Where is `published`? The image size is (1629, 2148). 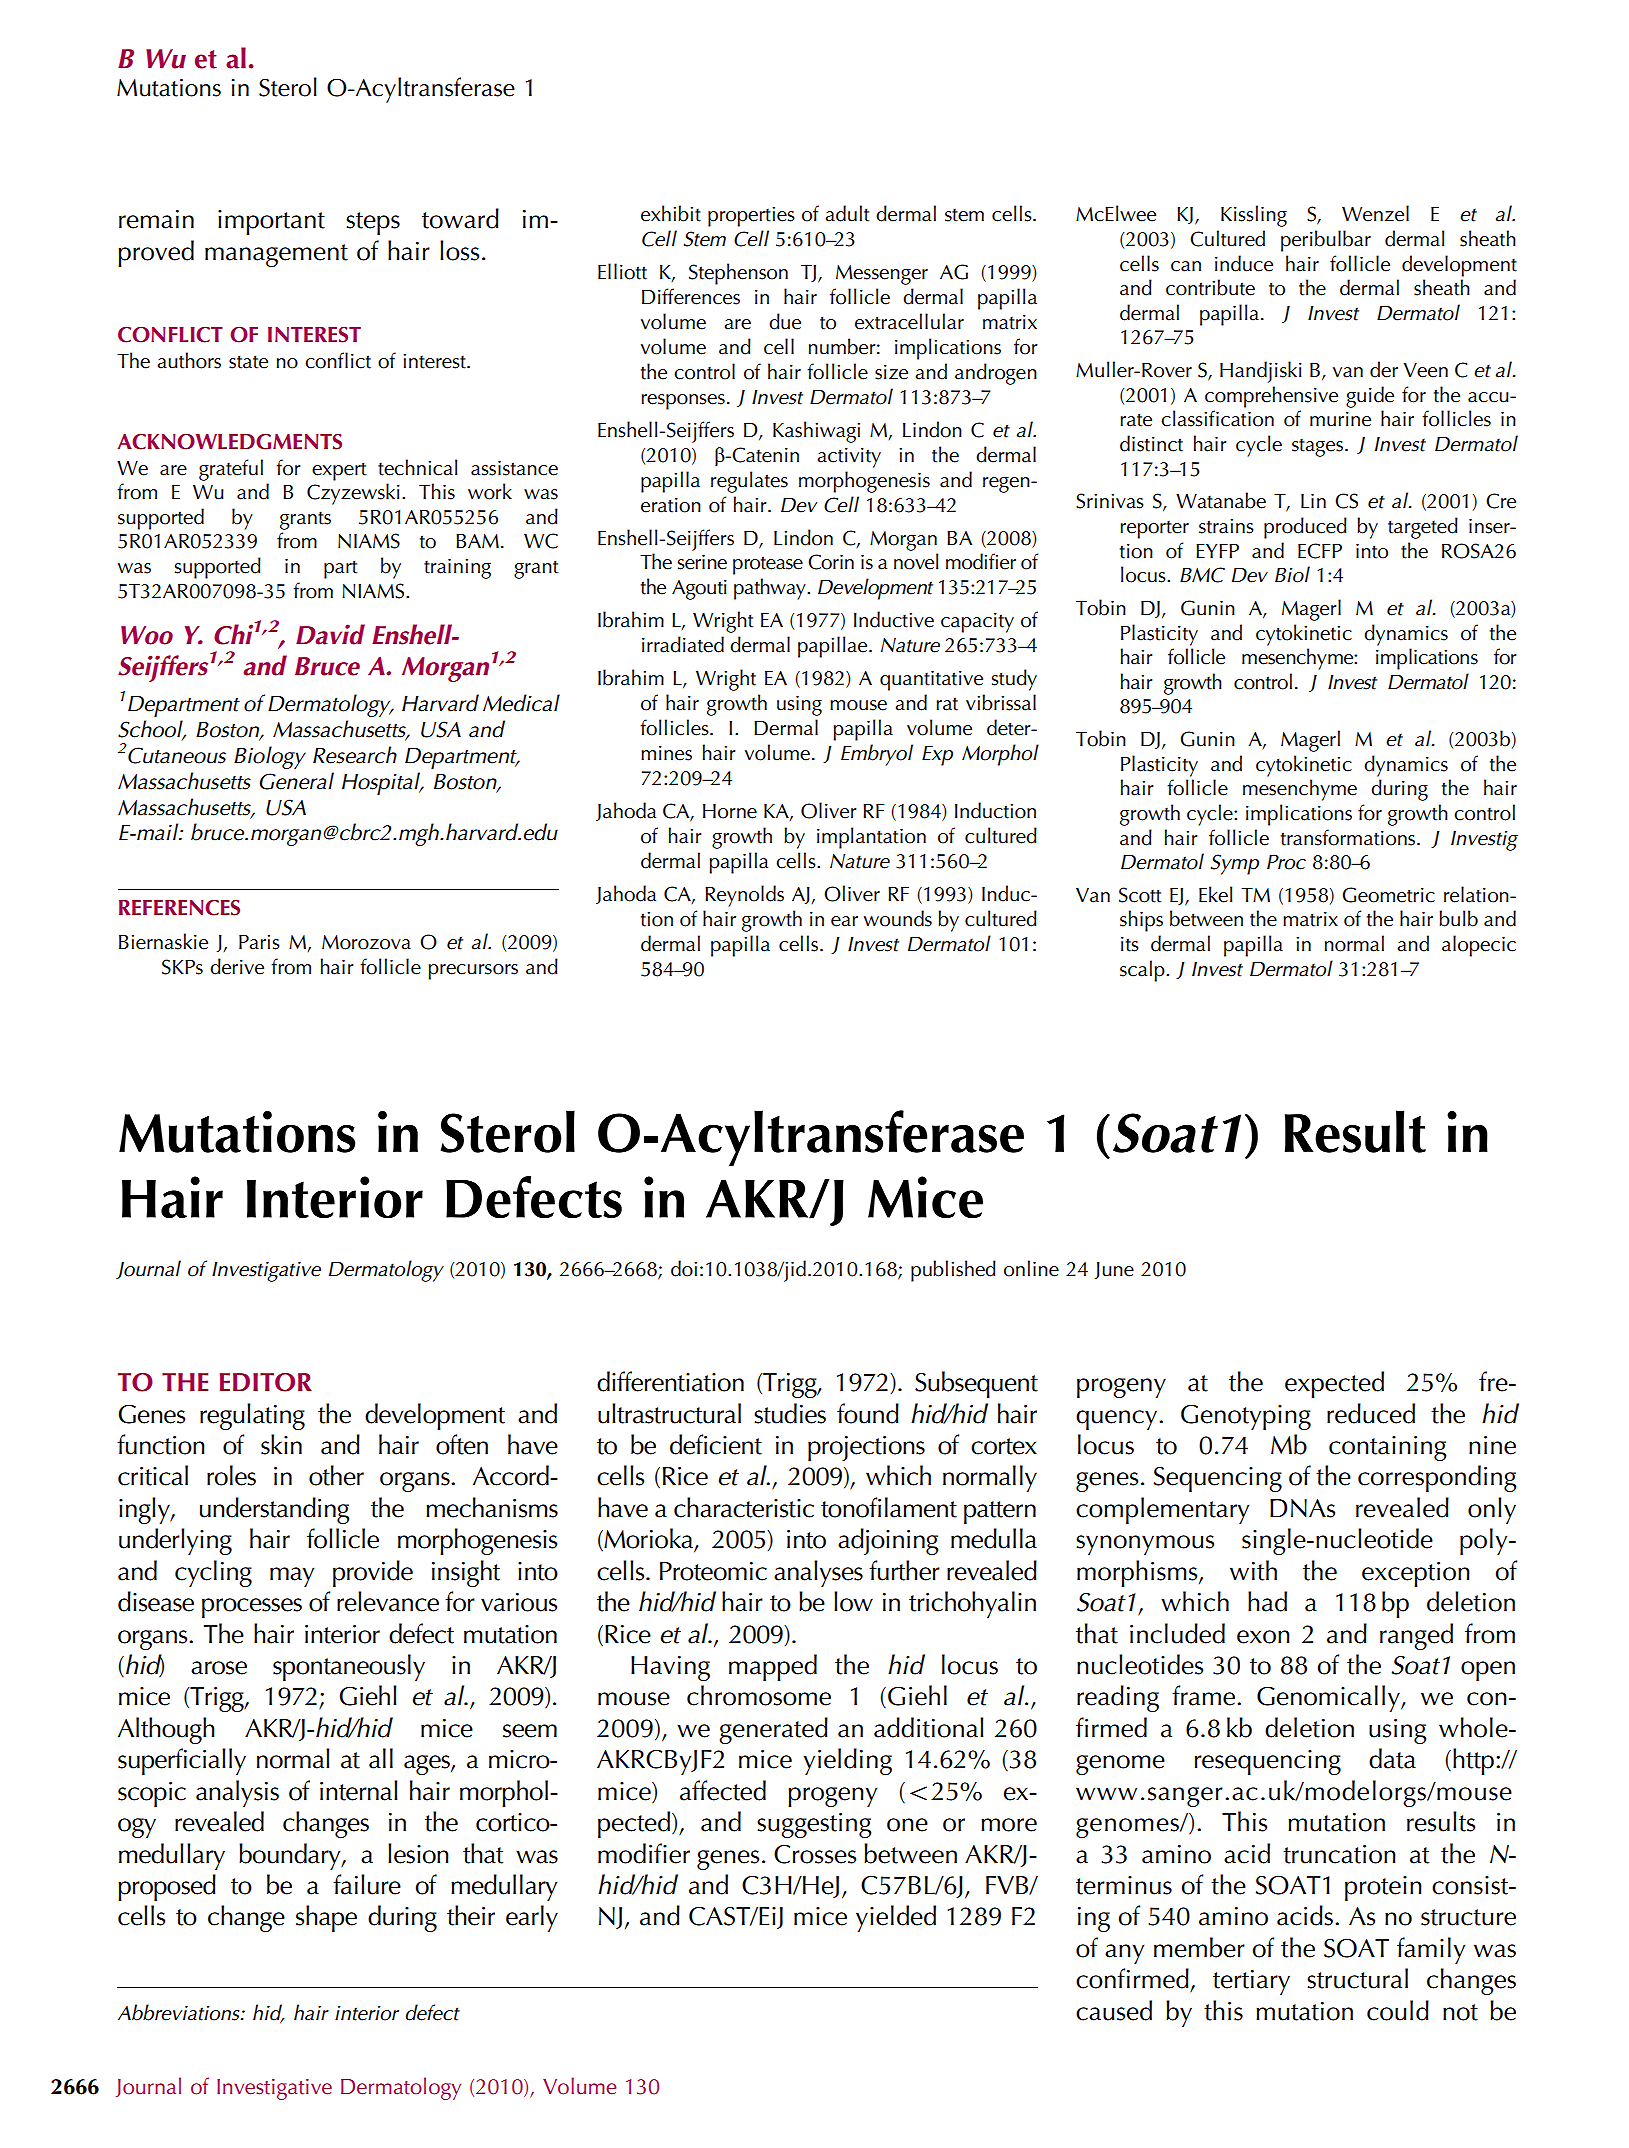 published is located at coordinates (953, 1271).
